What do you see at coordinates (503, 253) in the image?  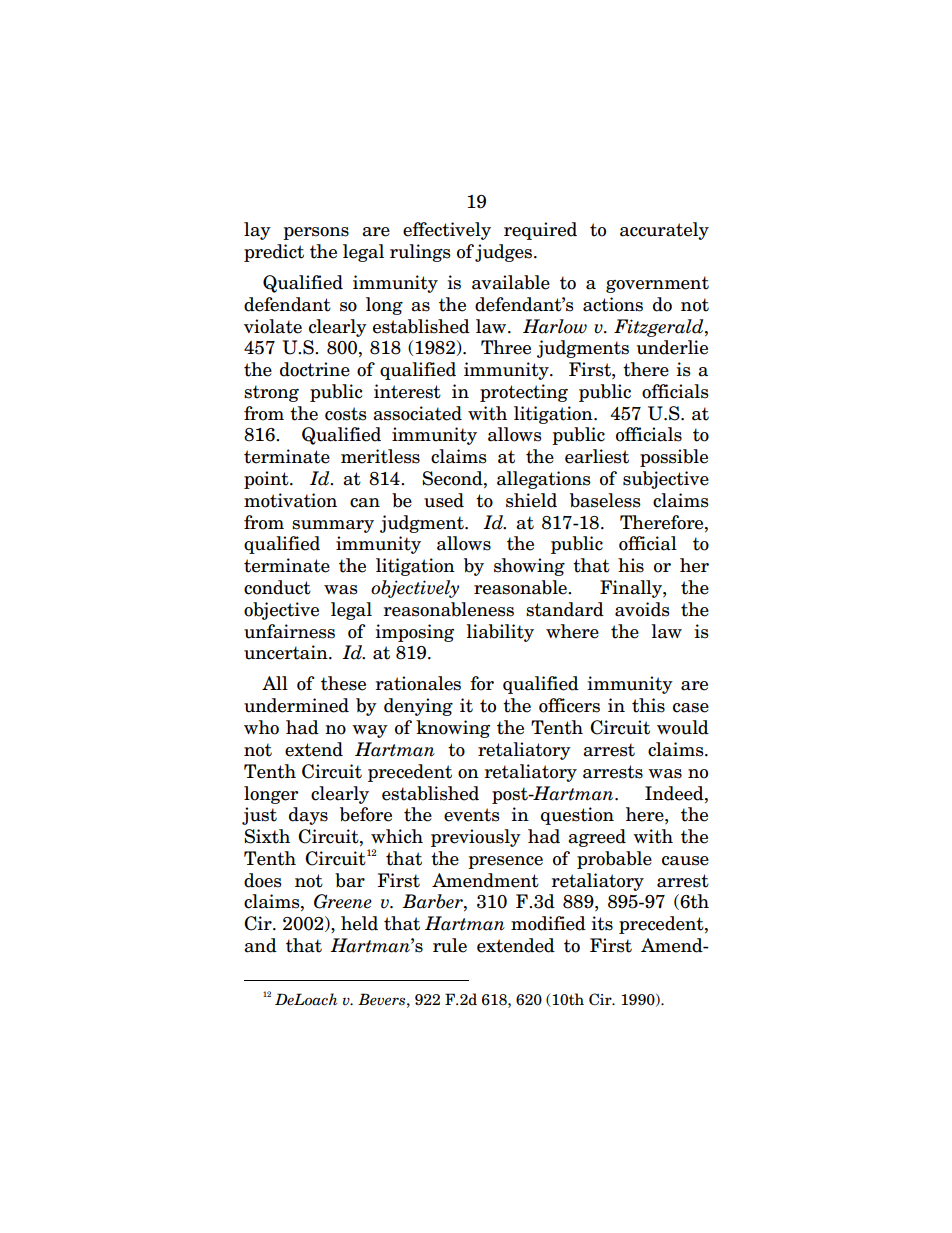 I see `judges` at bounding box center [503, 253].
